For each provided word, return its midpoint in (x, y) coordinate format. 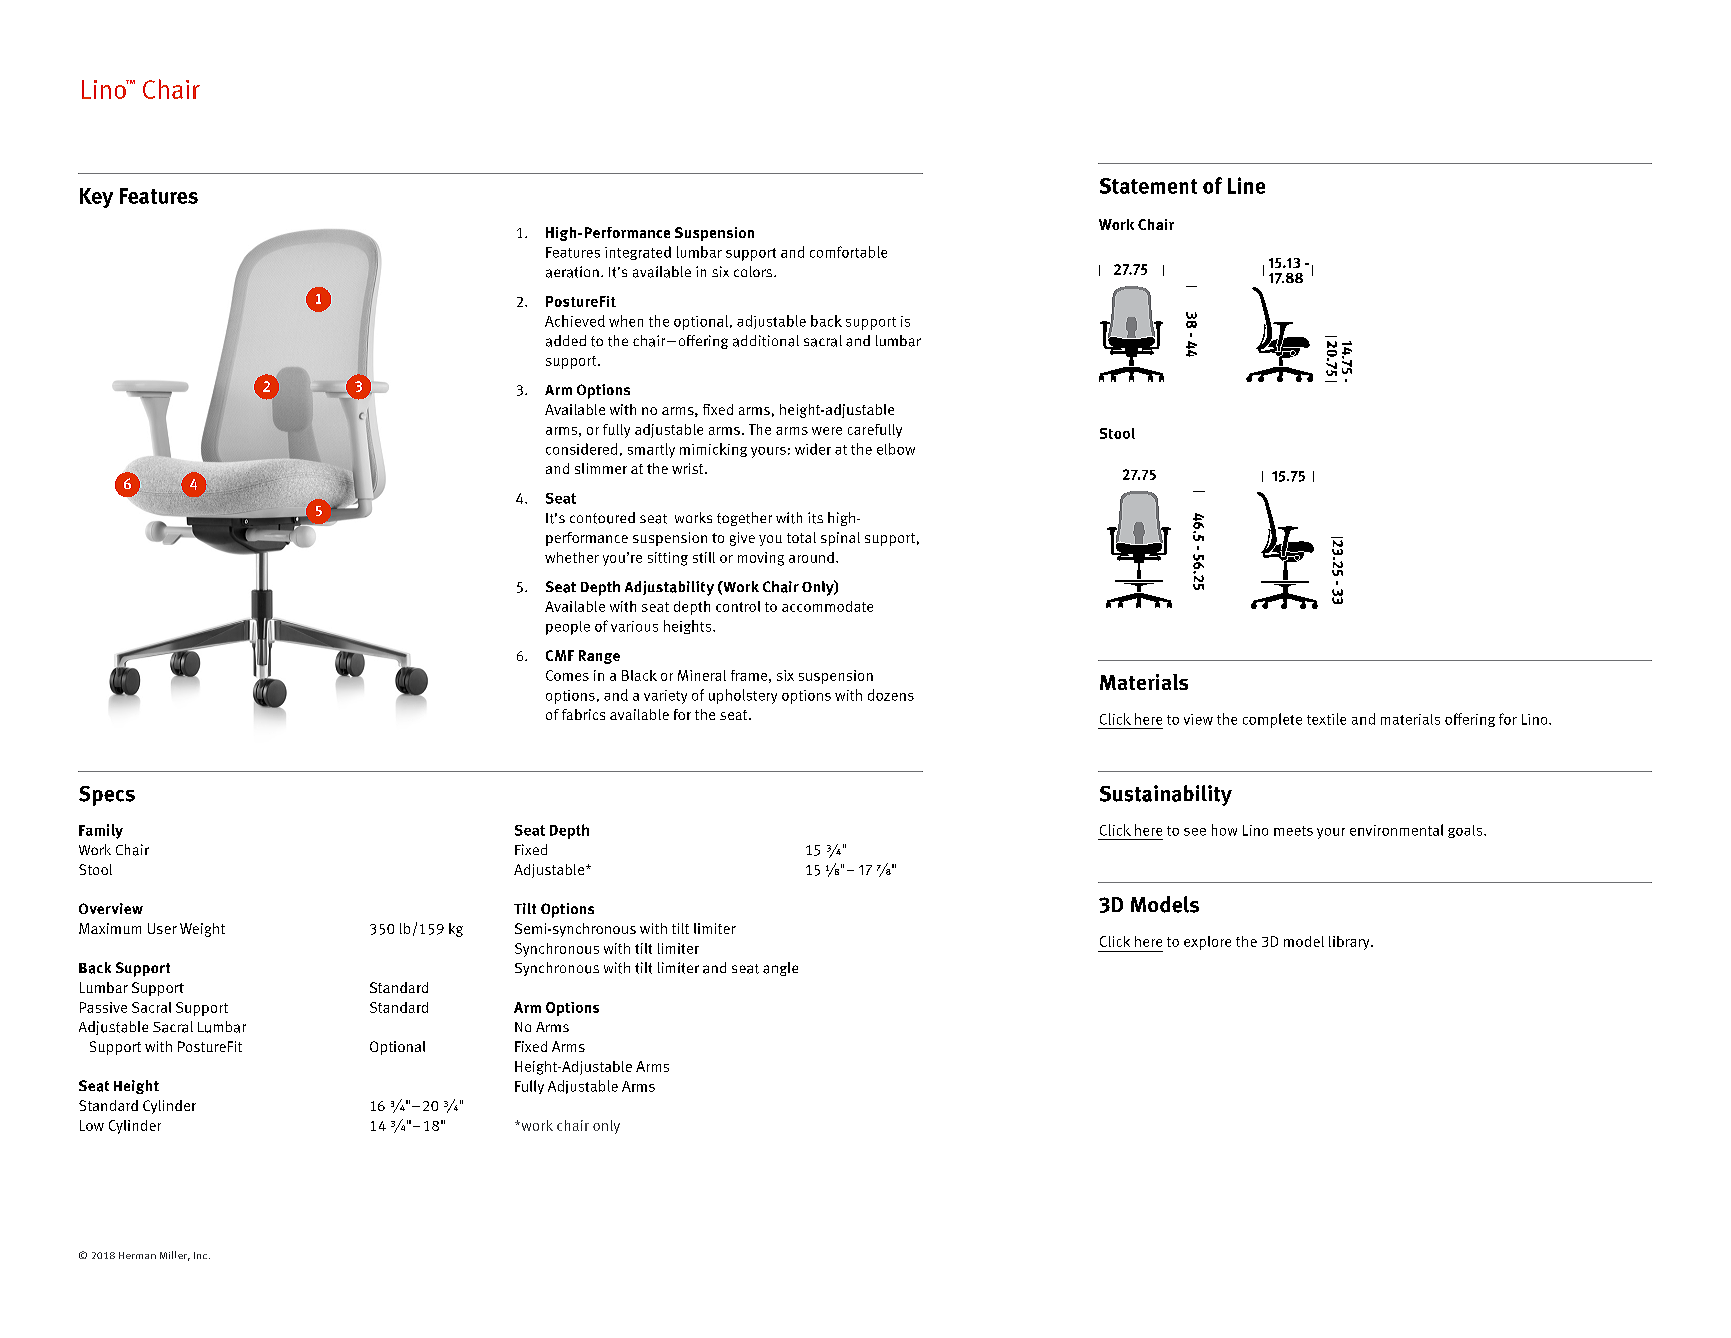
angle (780, 969)
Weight (202, 930)
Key (96, 198)
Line (1246, 185)
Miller (175, 1256)
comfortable (848, 252)
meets (1293, 831)
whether (572, 557)
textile (1326, 719)
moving (761, 559)
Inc (200, 1255)
